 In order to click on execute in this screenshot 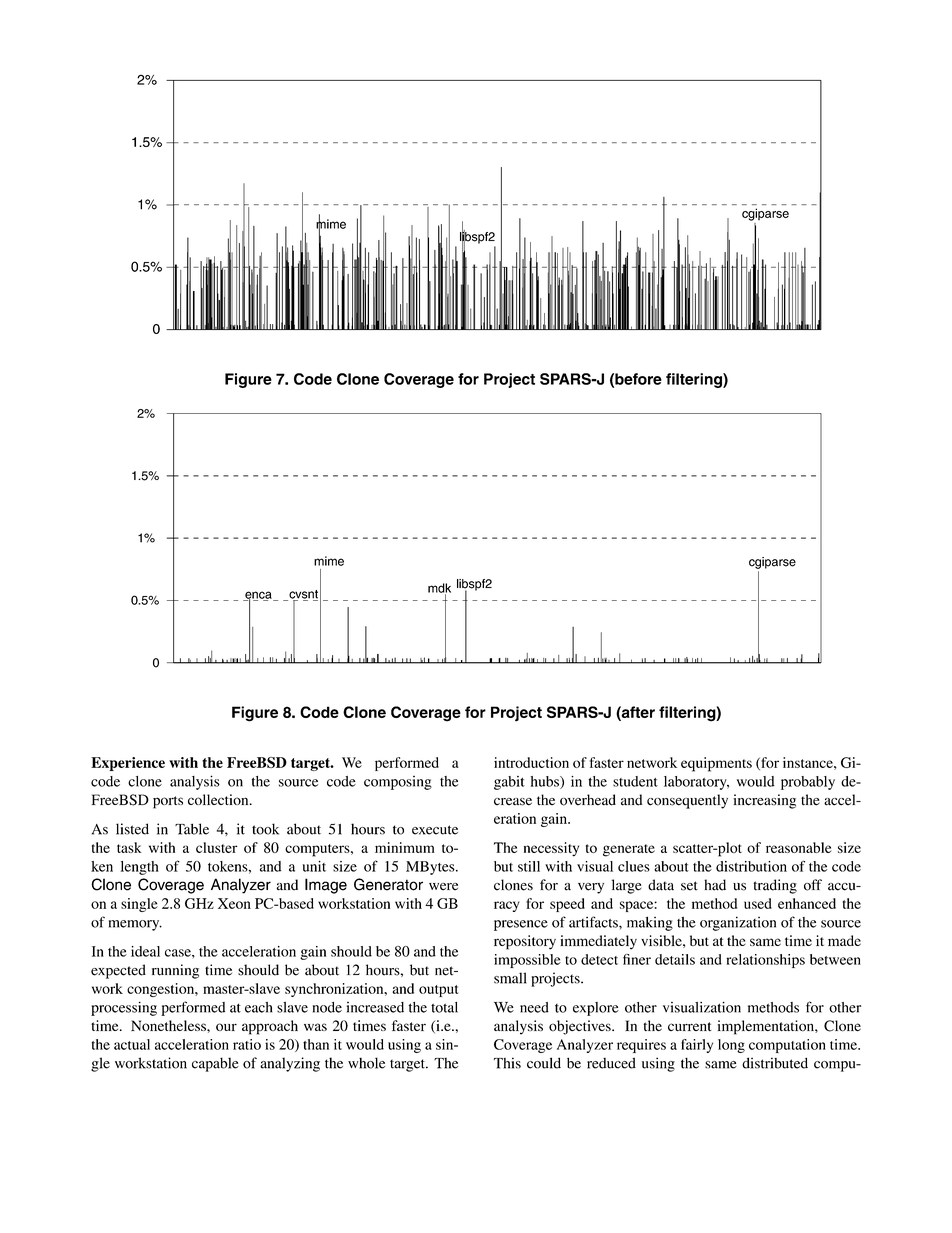, I will do `click(435, 830)`.
